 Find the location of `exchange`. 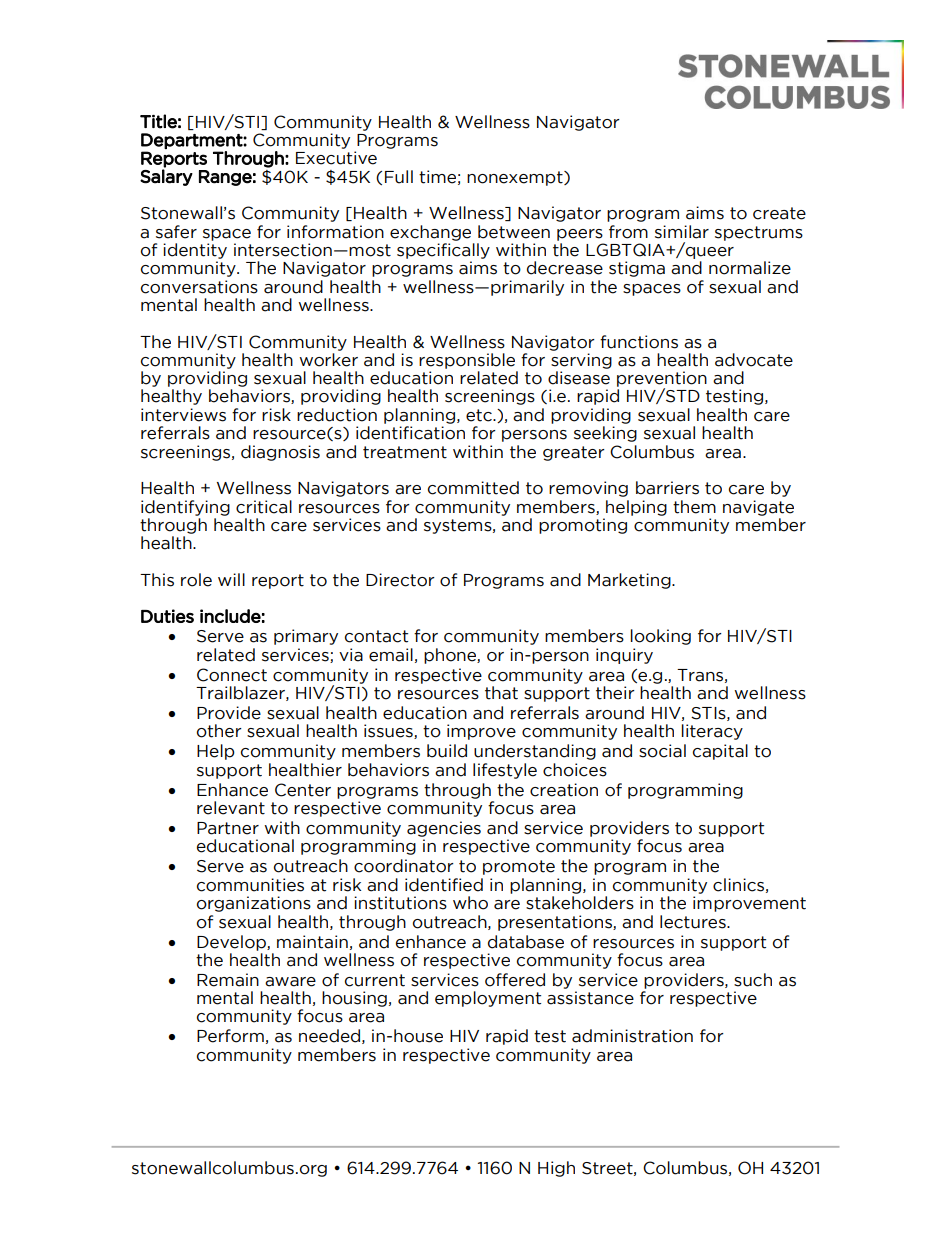

exchange is located at coordinates (430, 233).
